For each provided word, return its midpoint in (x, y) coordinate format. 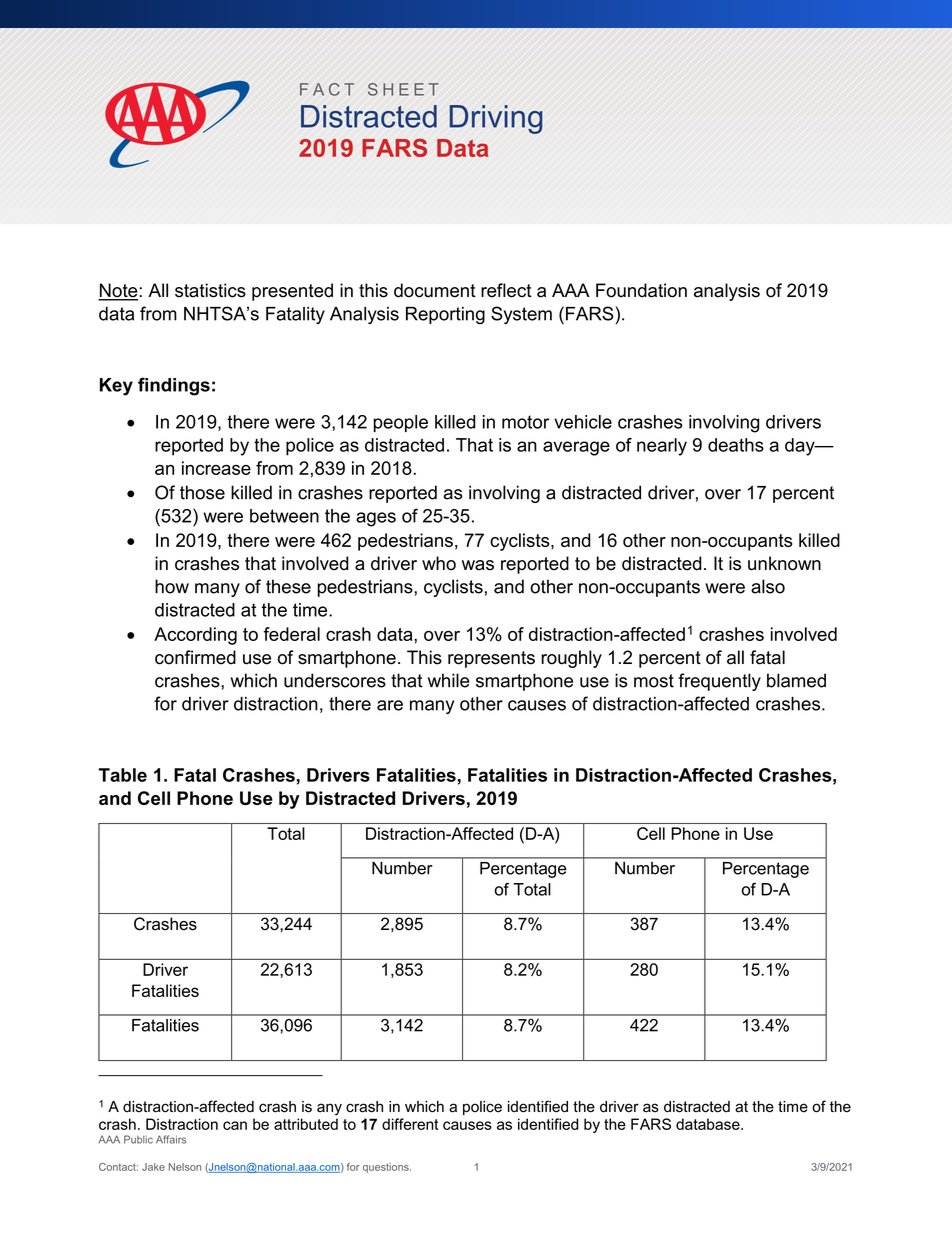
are (390, 705)
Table (123, 775)
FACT (327, 89)
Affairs (171, 1139)
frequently (719, 682)
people (400, 423)
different (410, 1124)
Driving (496, 119)
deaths (736, 445)
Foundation (641, 290)
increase (216, 468)
